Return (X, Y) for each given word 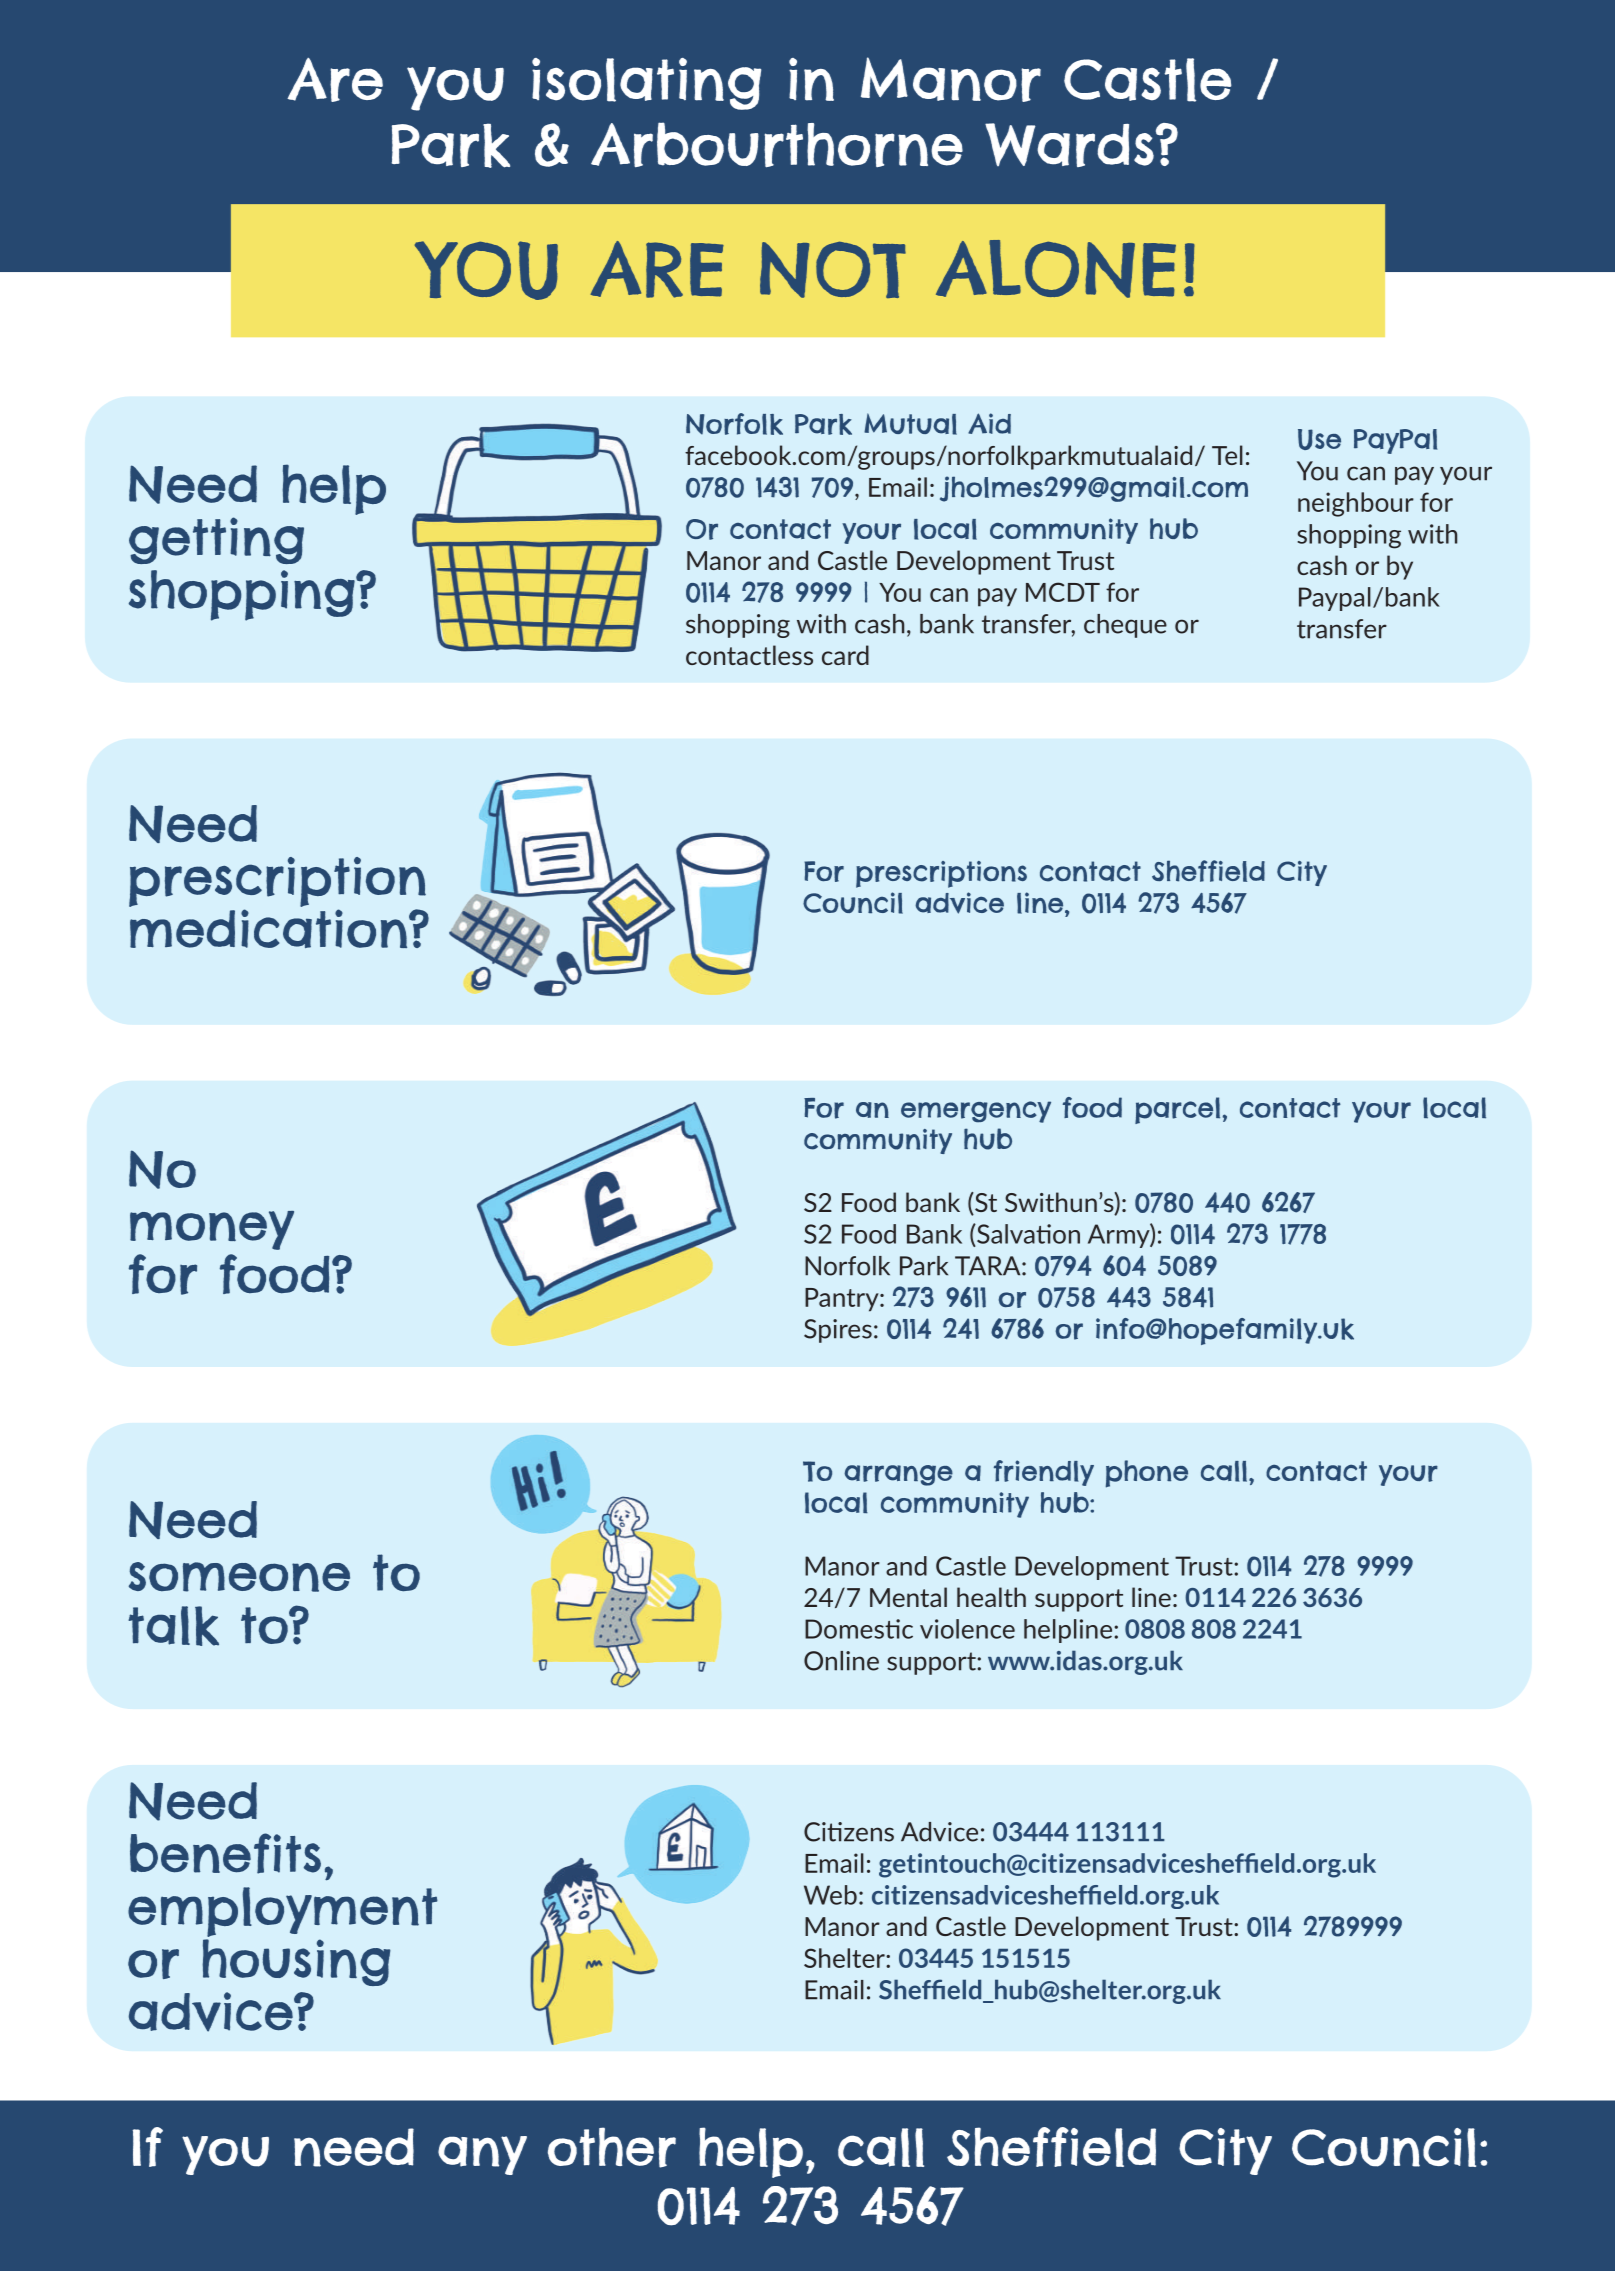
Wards (1069, 145)
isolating (646, 84)
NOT (833, 269)
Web (830, 1895)
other (612, 2147)
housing (296, 1962)
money (212, 1230)
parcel (1177, 1110)
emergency (976, 1112)
